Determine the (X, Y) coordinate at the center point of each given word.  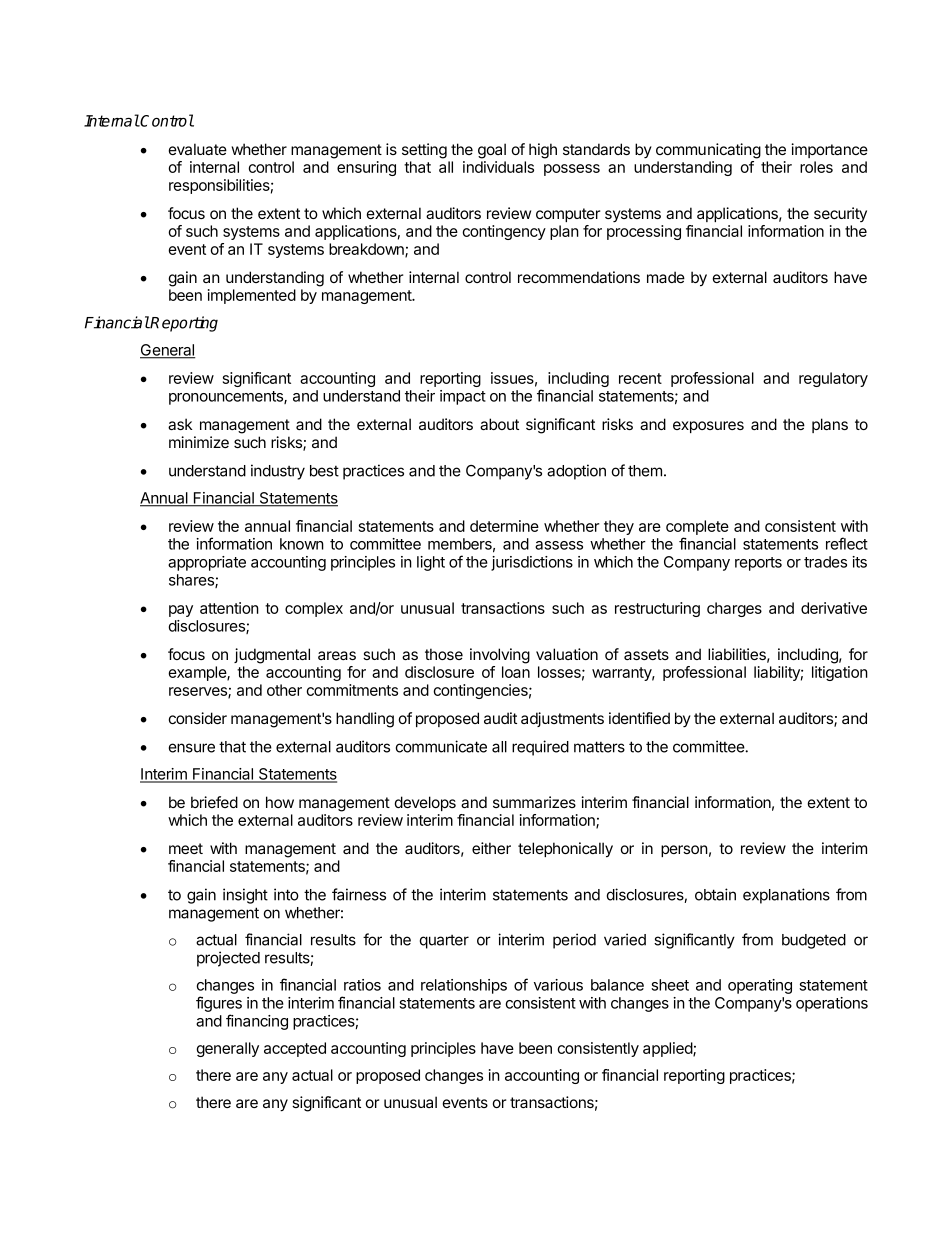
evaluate (198, 149)
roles (816, 167)
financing (257, 1022)
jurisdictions (532, 563)
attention (229, 608)
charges (734, 609)
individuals (498, 167)
